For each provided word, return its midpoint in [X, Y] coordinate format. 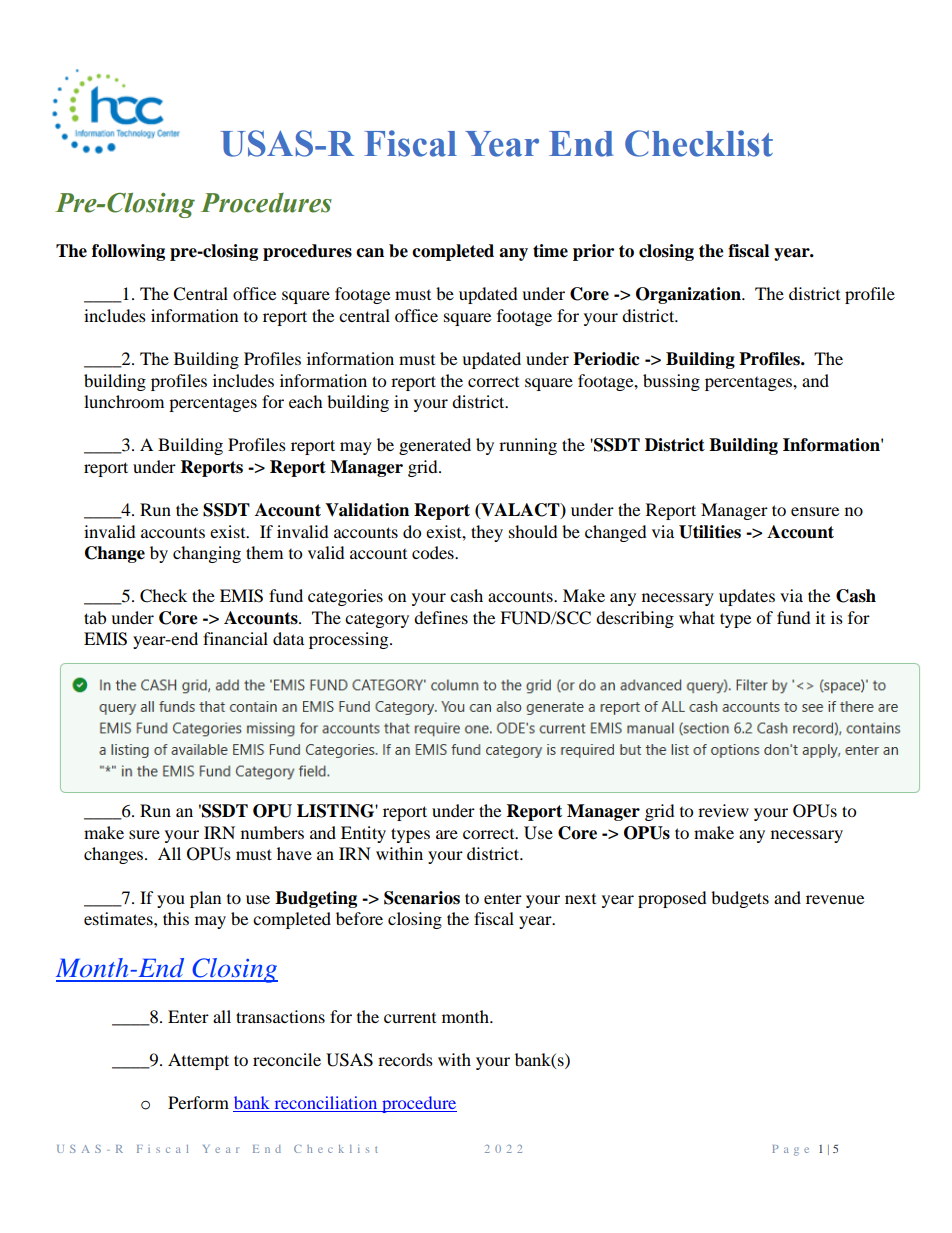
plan [205, 899]
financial [235, 638]
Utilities [710, 532]
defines [441, 617]
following [128, 252]
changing [207, 554]
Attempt [198, 1061]
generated [435, 446]
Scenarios [422, 898]
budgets [740, 899]
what [697, 617]
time [550, 251]
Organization [689, 295]
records [405, 1059]
